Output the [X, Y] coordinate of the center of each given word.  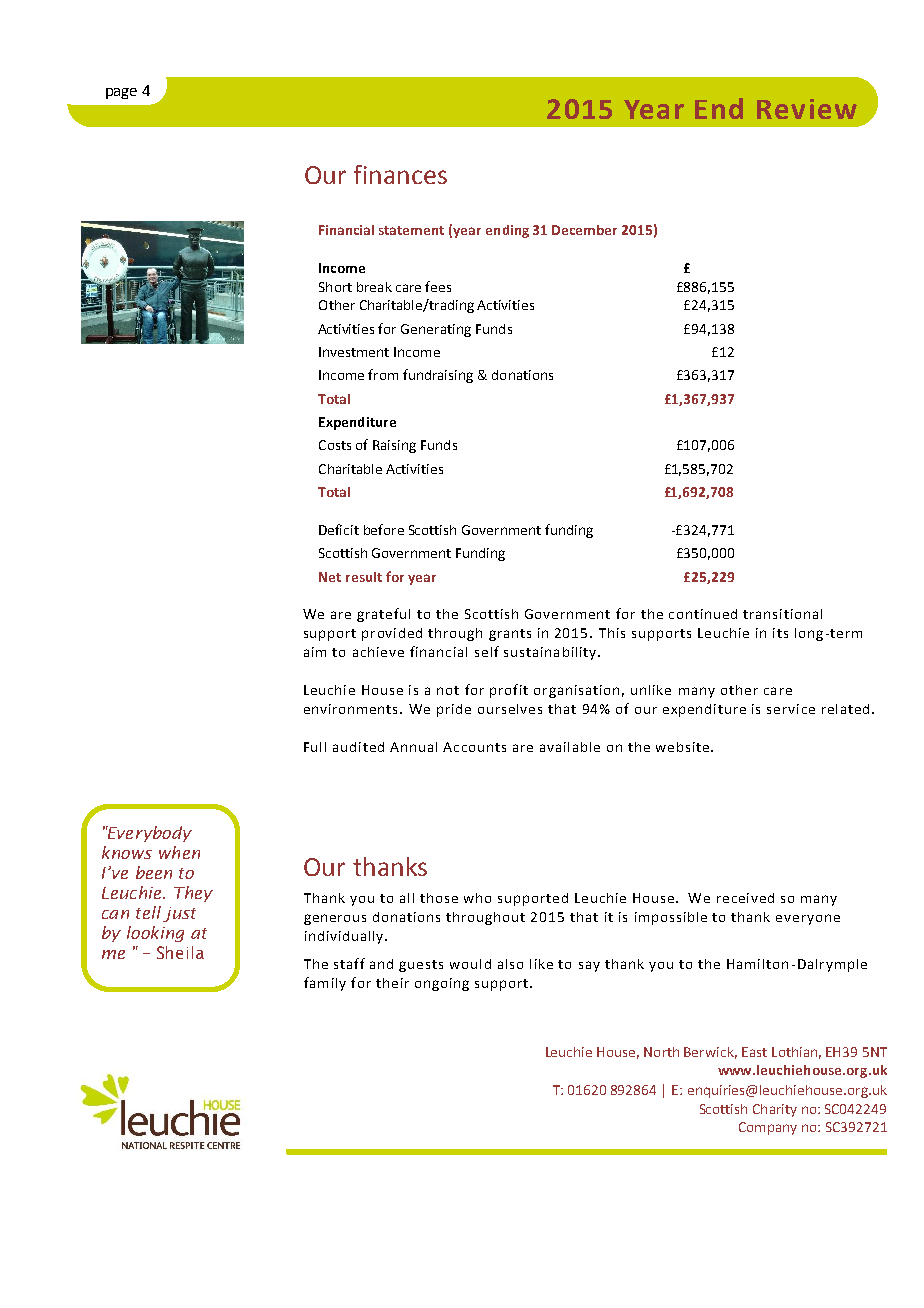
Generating [436, 330]
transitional [782, 614]
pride [454, 710]
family [325, 984]
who [477, 898]
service [791, 709]
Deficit [339, 529]
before [384, 529]
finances [400, 174]
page [121, 93]
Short [335, 287]
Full [315, 747]
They [193, 894]
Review [807, 109]
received [745, 898]
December [584, 230]
